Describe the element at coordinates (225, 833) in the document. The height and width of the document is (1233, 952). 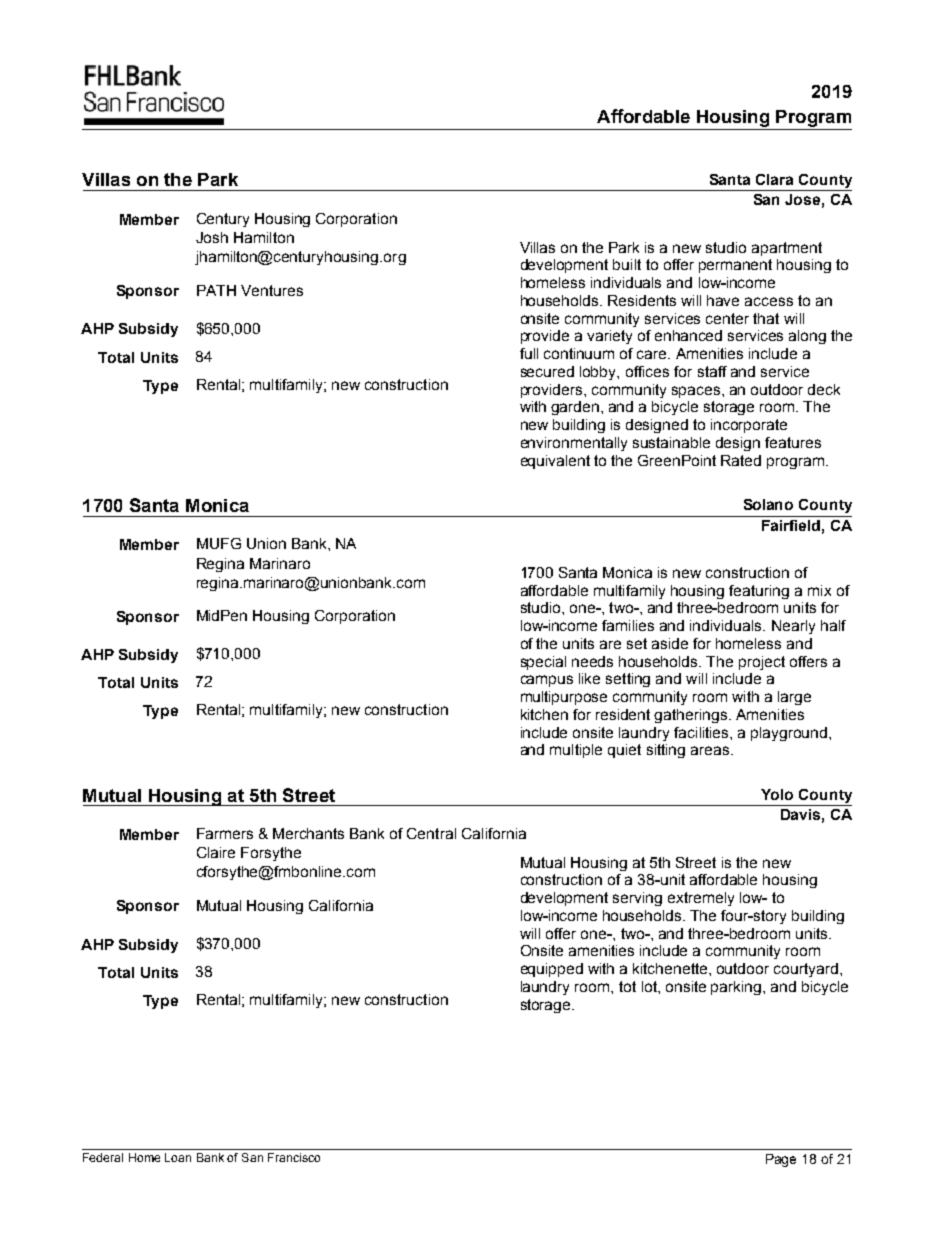
I see `Farmers` at that location.
